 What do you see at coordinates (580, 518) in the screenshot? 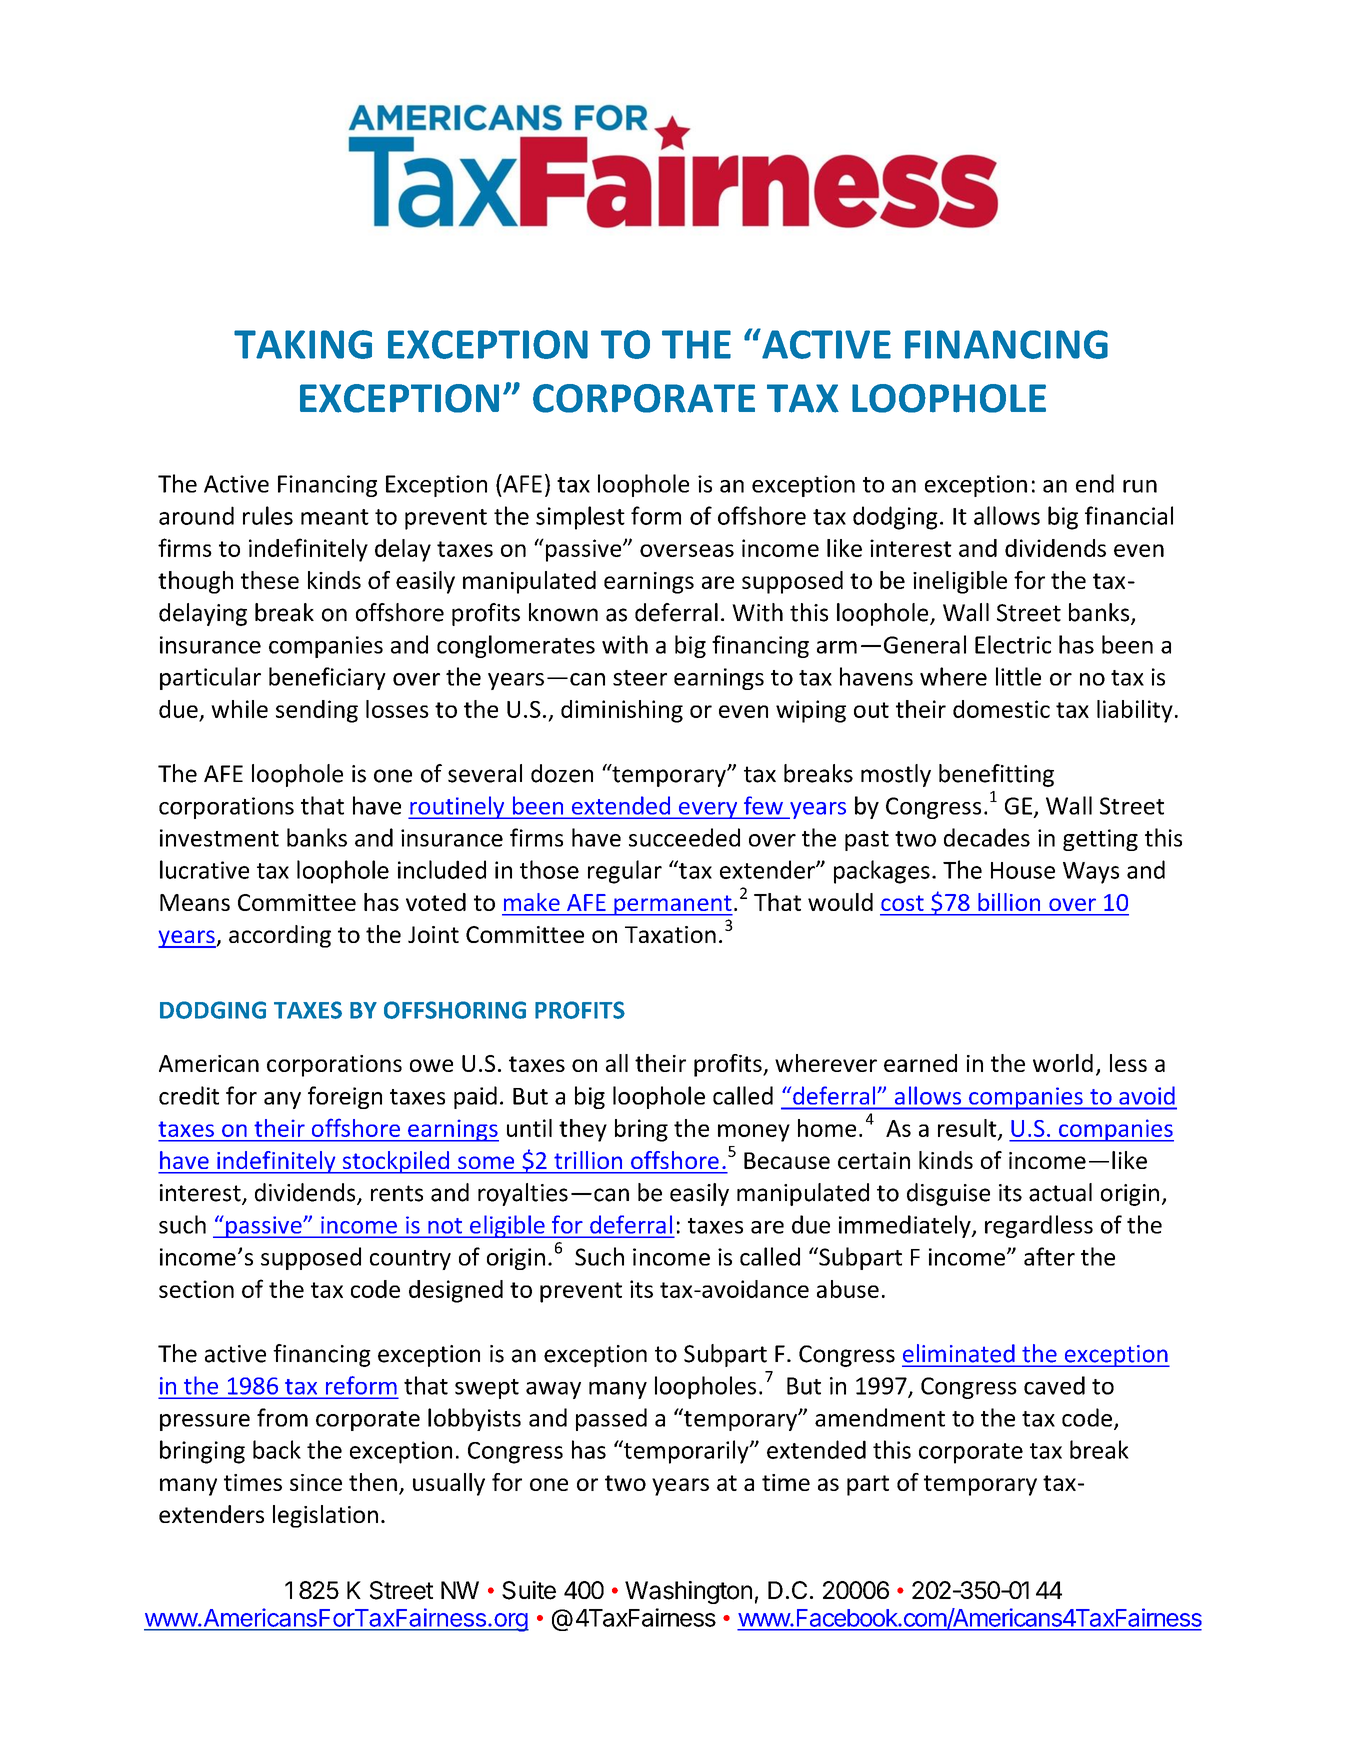
I see `simplest` at bounding box center [580, 518].
